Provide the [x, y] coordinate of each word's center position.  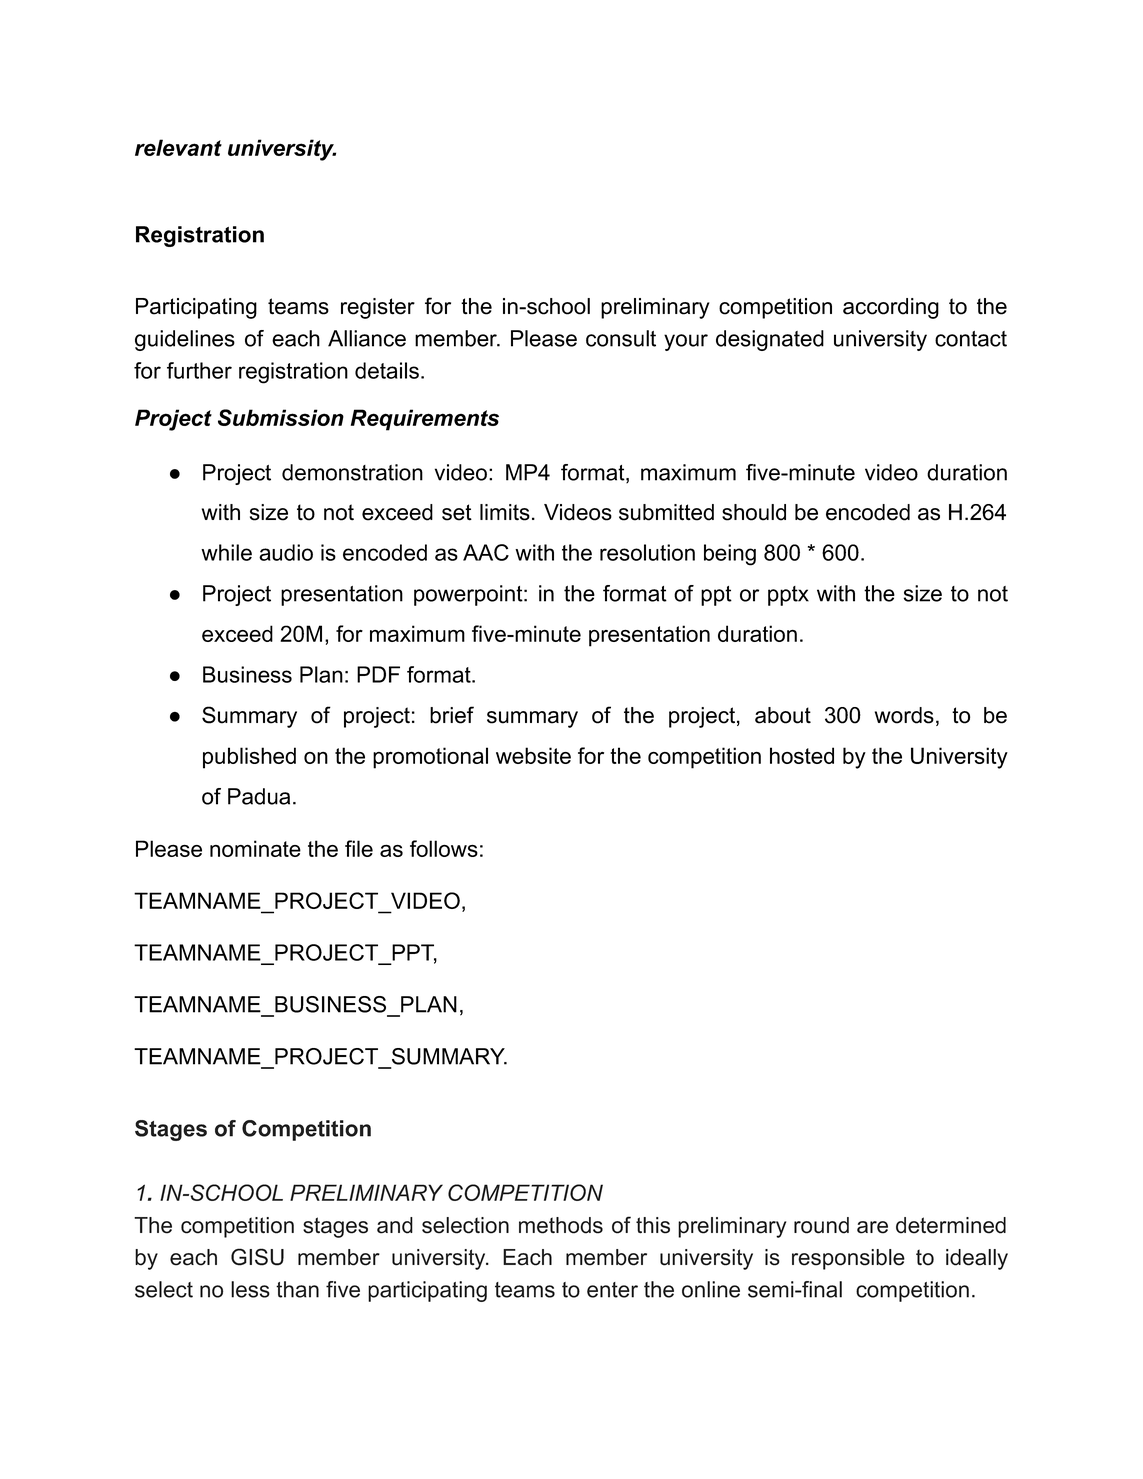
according [891, 308]
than [297, 1289]
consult [621, 338]
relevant [178, 147]
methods [561, 1225]
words [904, 715]
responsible [848, 1259]
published [249, 758]
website [533, 755]
